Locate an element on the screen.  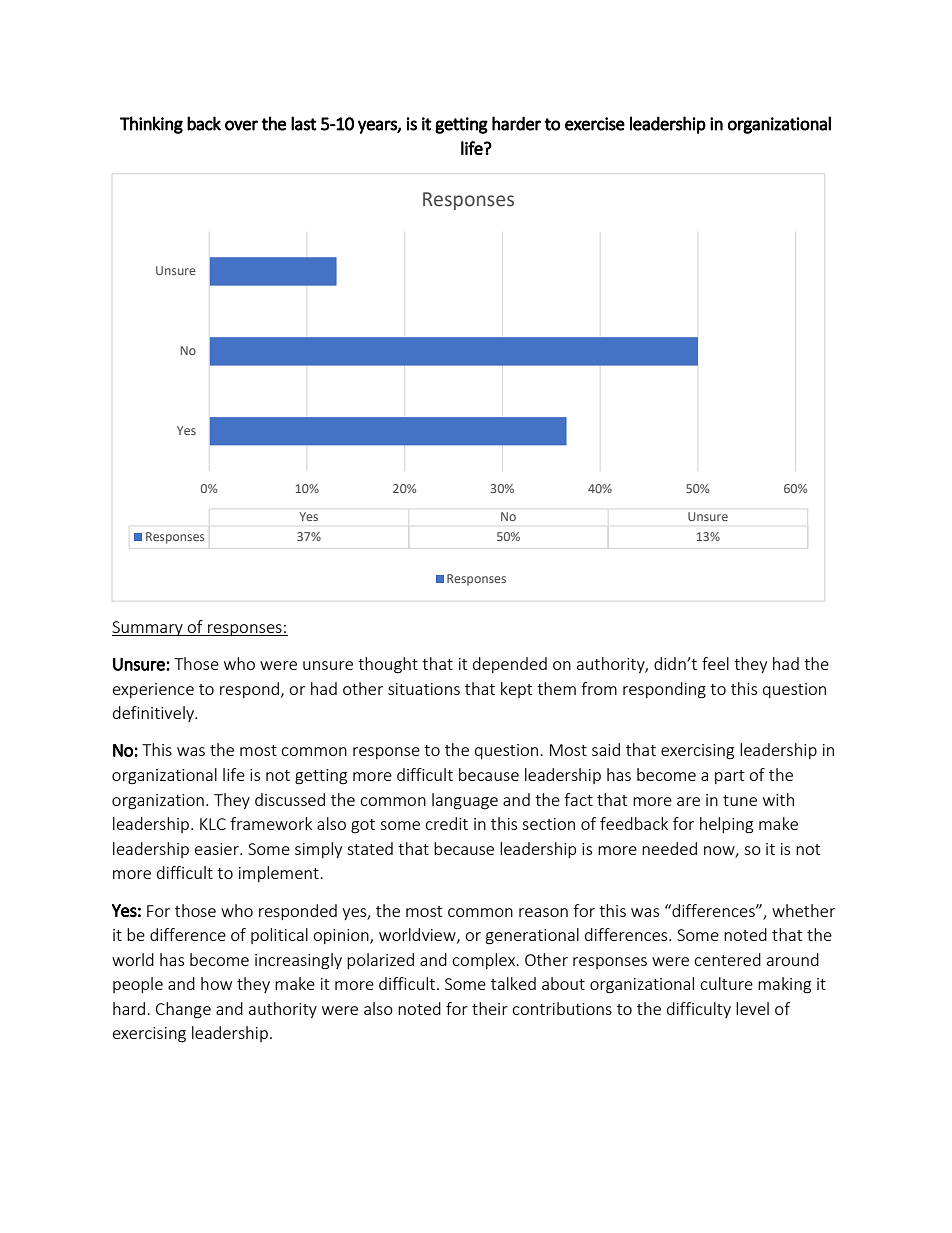
last is located at coordinates (304, 123).
